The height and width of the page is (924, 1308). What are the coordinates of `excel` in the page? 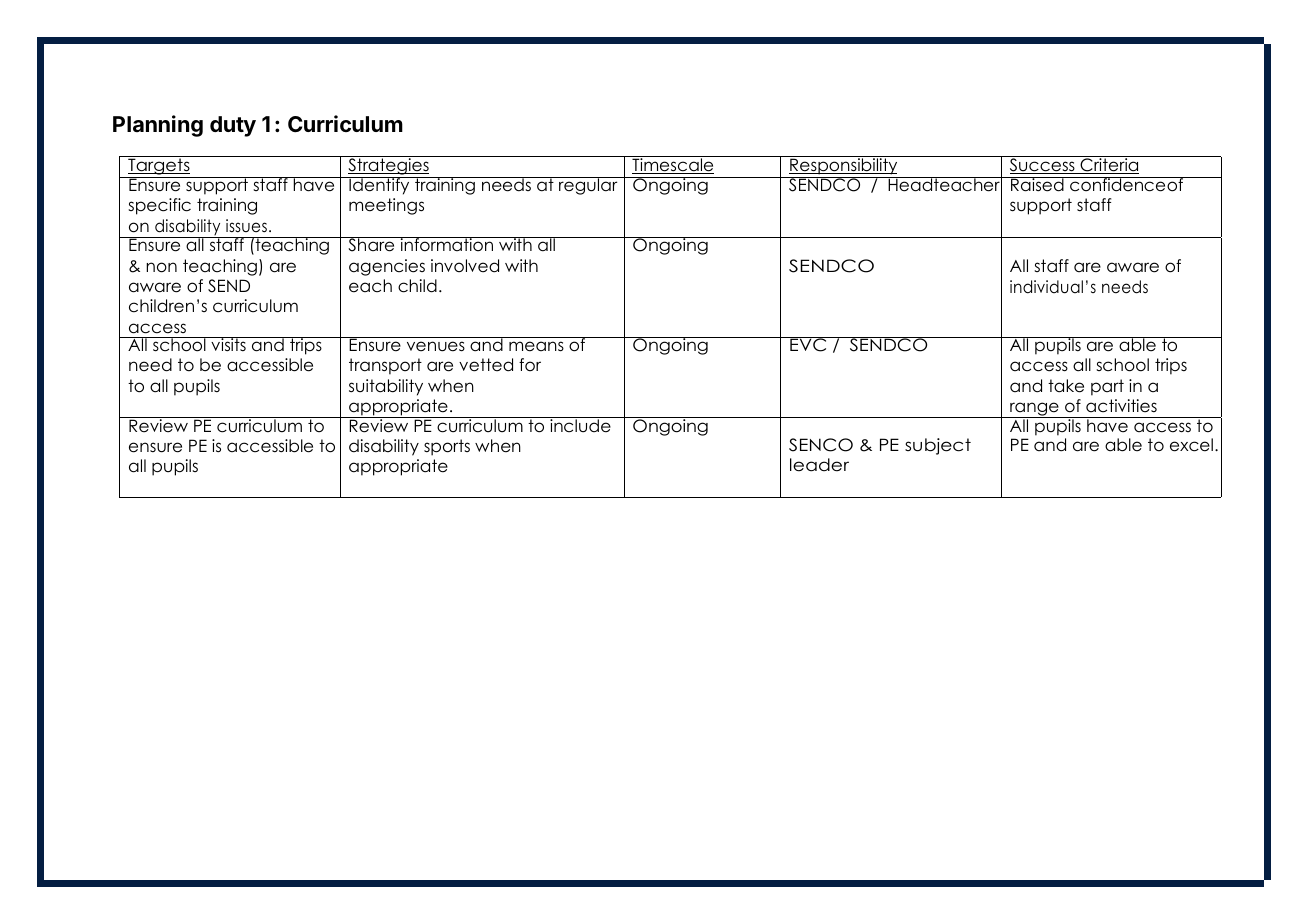 It's located at (1191, 445).
